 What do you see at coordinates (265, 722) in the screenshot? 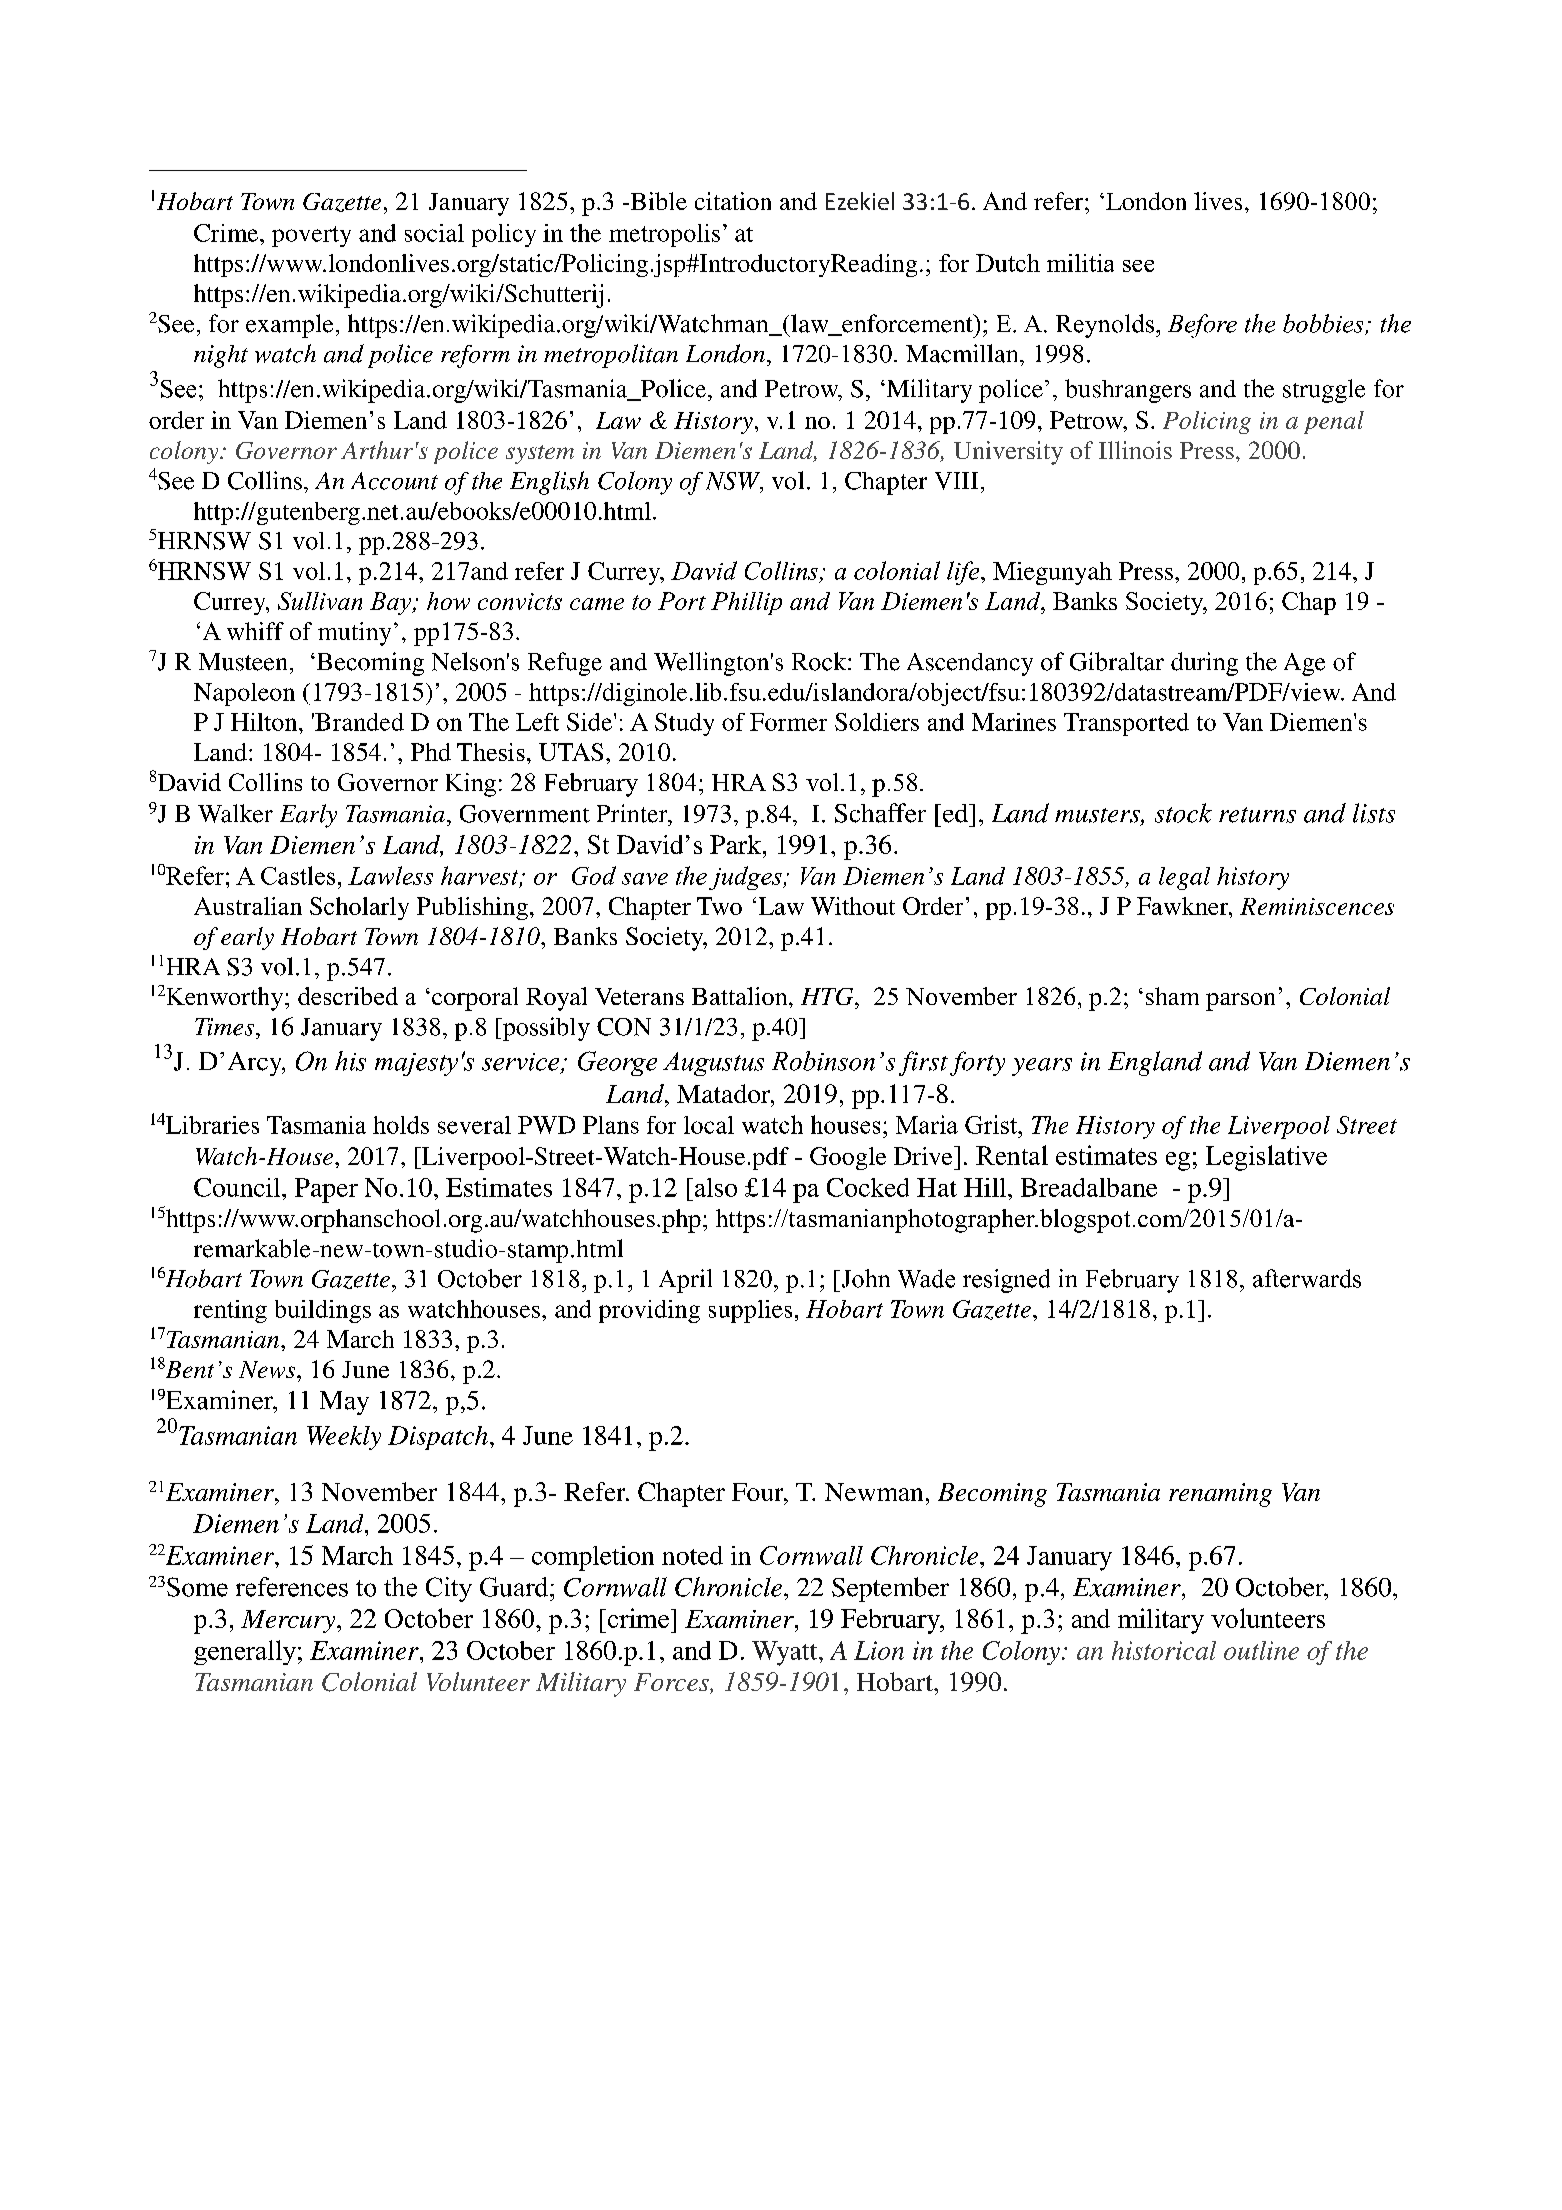
I see `Hilton` at bounding box center [265, 722].
